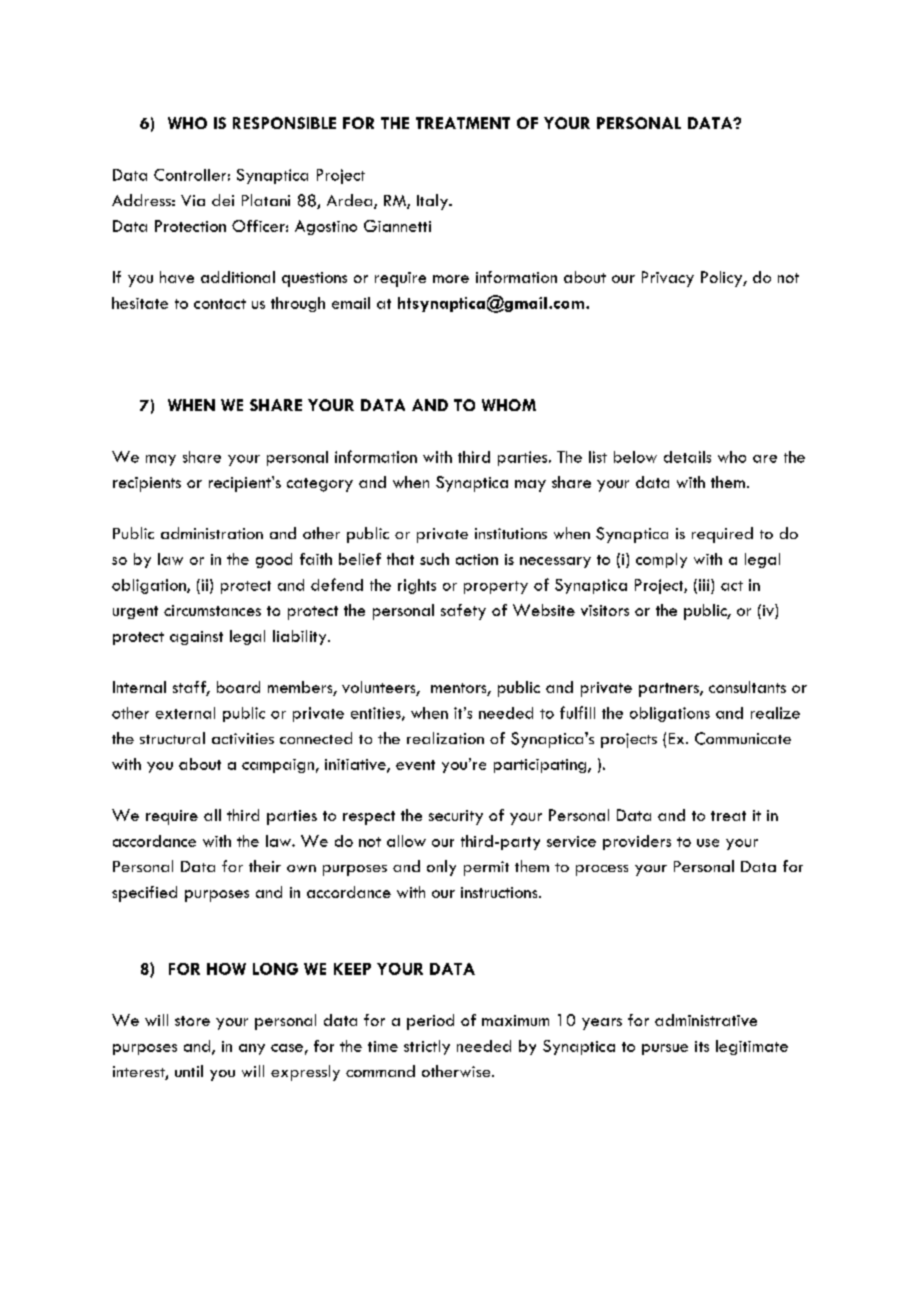 The width and height of the image is (924, 1308). I want to click on dei, so click(223, 200).
